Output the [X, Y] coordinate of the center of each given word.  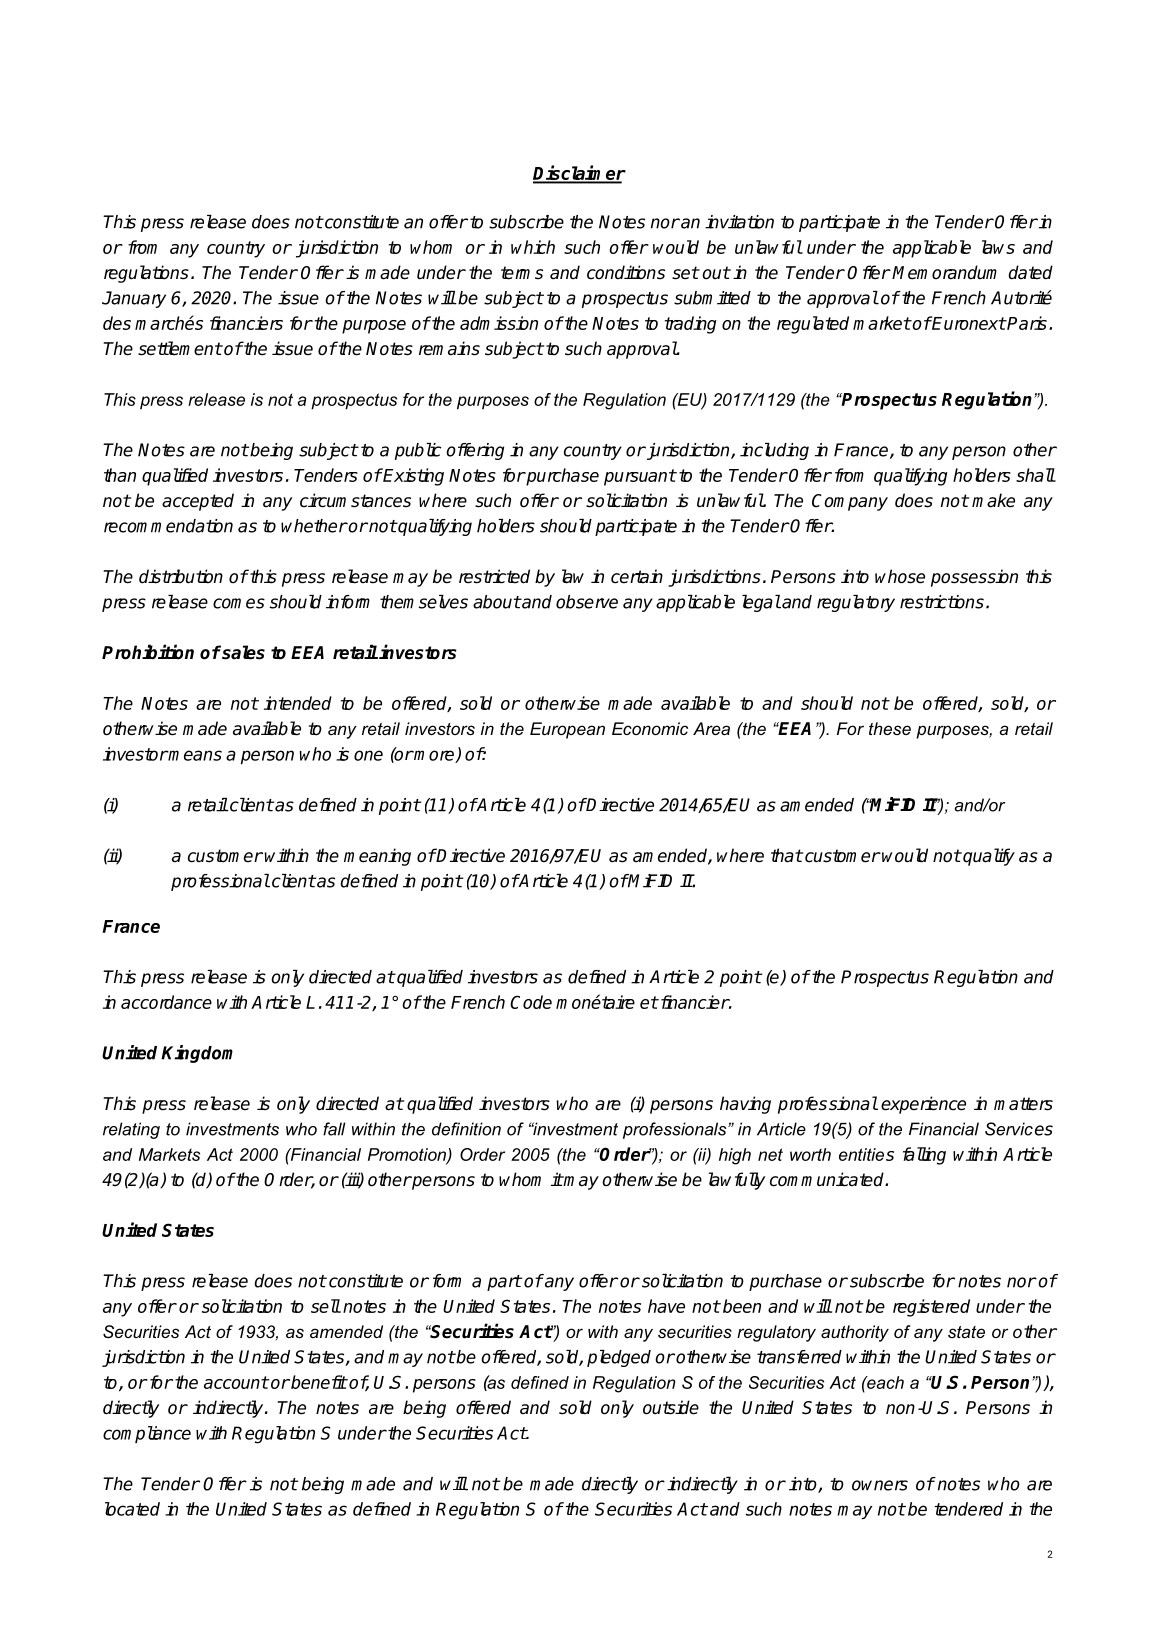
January [134, 299]
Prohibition [148, 652]
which [533, 247]
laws [998, 247]
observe [587, 602]
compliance [147, 1434]
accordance [166, 1002]
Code [531, 1002]
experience [923, 1105]
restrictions [942, 602]
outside [671, 1407]
